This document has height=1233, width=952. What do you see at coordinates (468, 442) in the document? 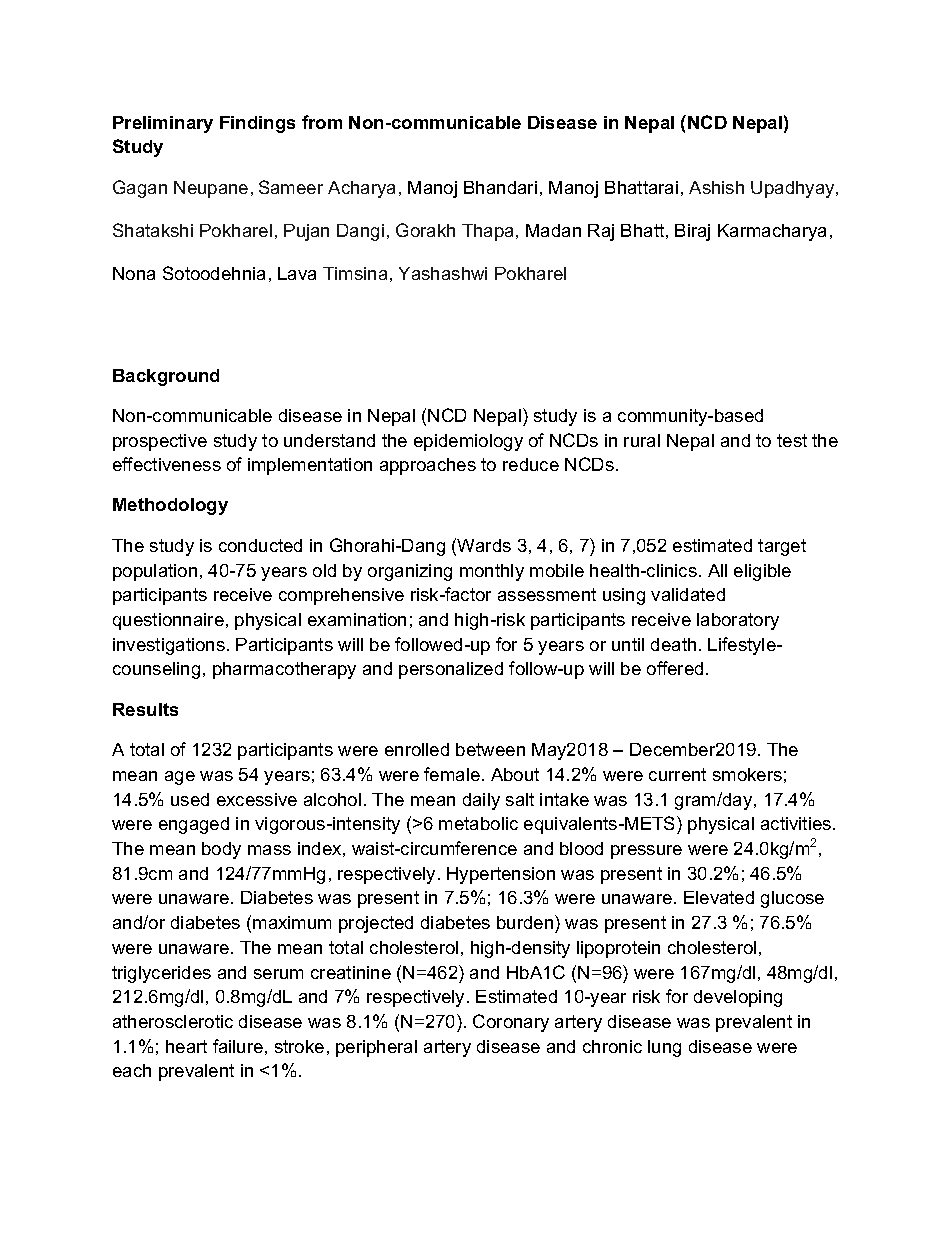
I see `epidemiology` at bounding box center [468, 442].
